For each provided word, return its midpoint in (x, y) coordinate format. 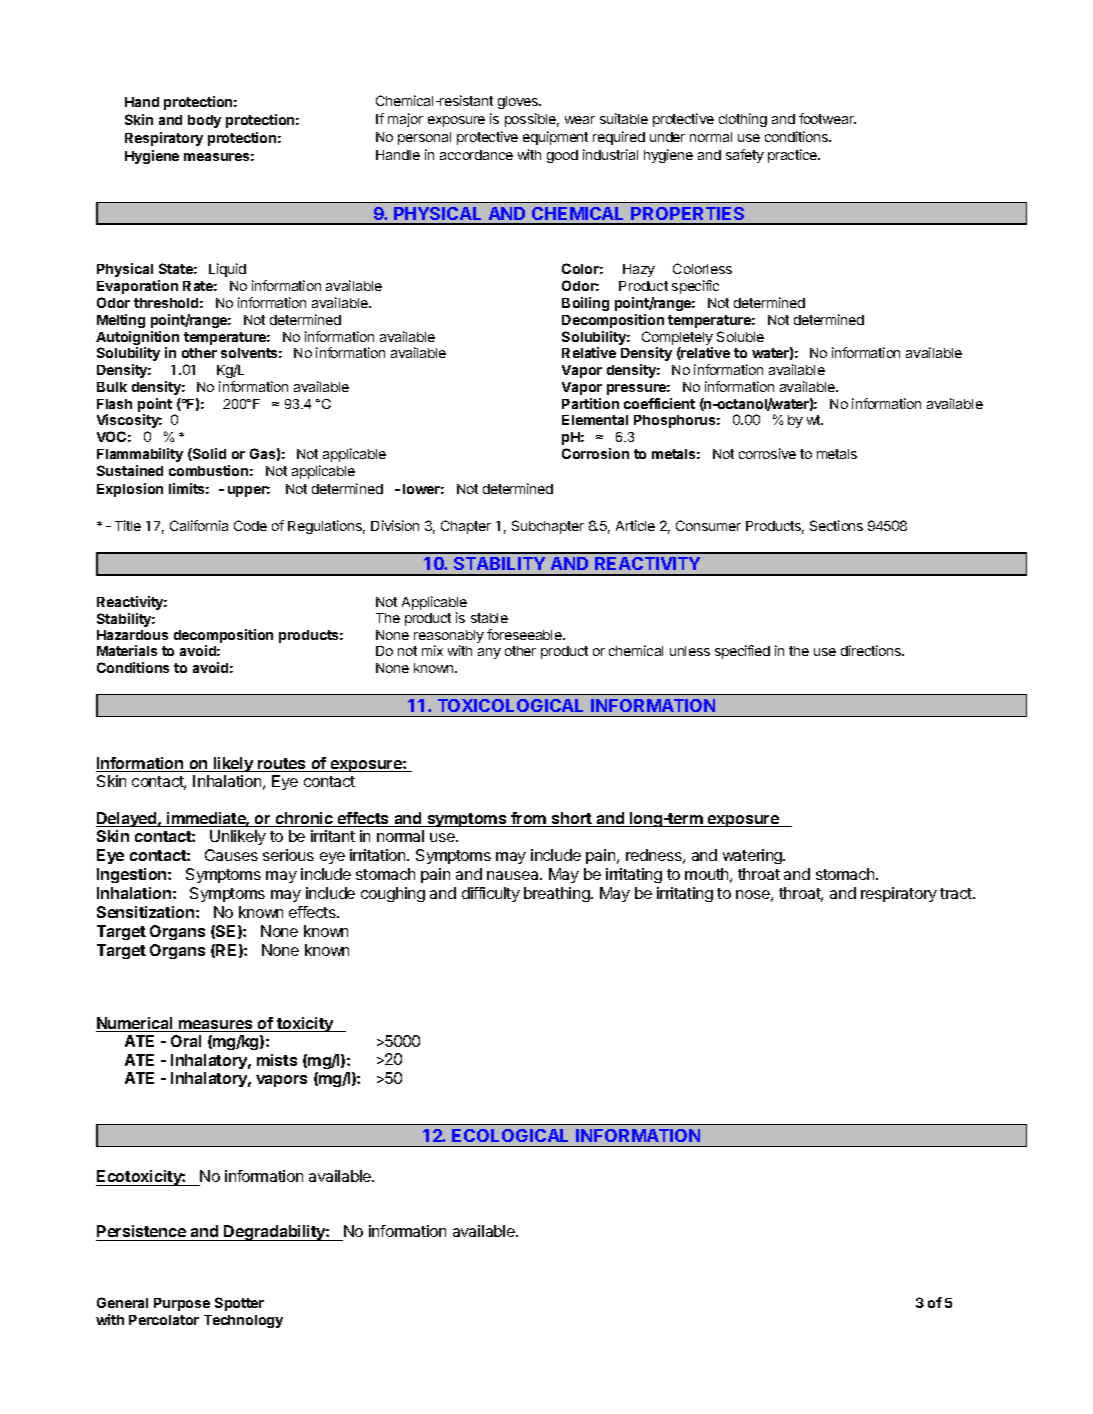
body (204, 121)
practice (793, 156)
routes (282, 765)
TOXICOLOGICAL (510, 705)
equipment (555, 138)
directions (872, 650)
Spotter (239, 1304)
